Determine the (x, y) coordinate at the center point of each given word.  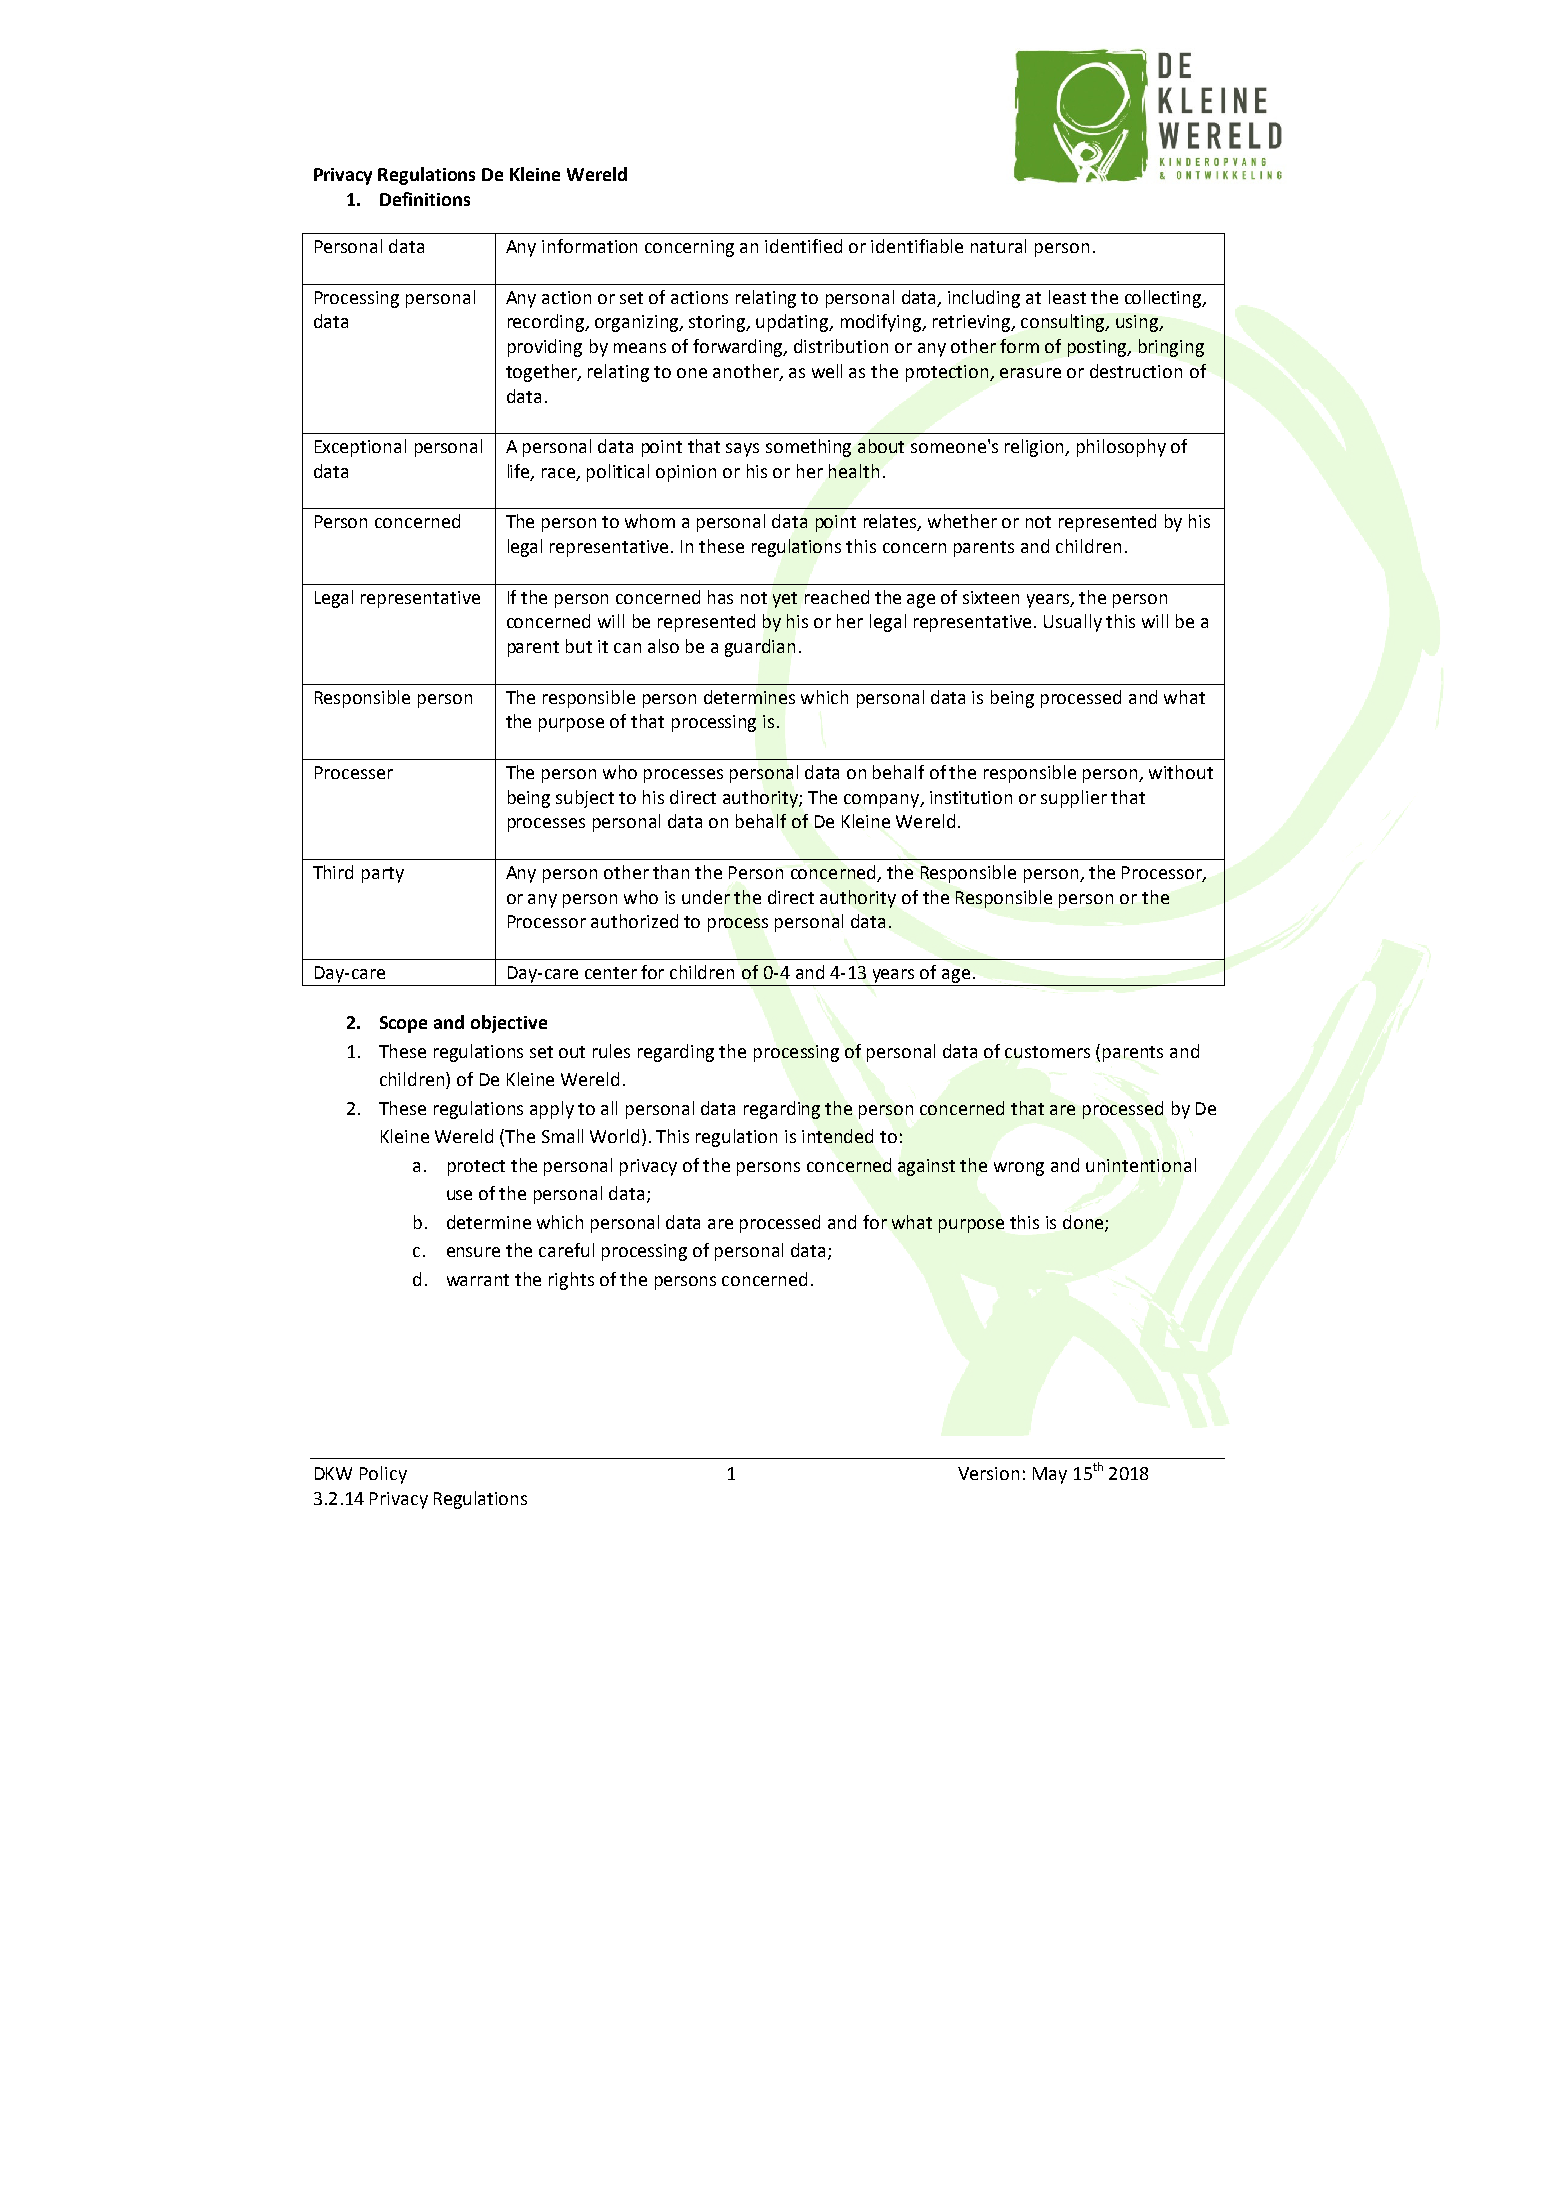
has (720, 597)
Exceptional (360, 448)
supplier (1074, 799)
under (706, 897)
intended (837, 1136)
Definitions (425, 199)
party (383, 875)
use (459, 1195)
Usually (1073, 623)
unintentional (1141, 1165)
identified (803, 246)
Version (988, 1473)
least (1067, 297)
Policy (383, 1475)
